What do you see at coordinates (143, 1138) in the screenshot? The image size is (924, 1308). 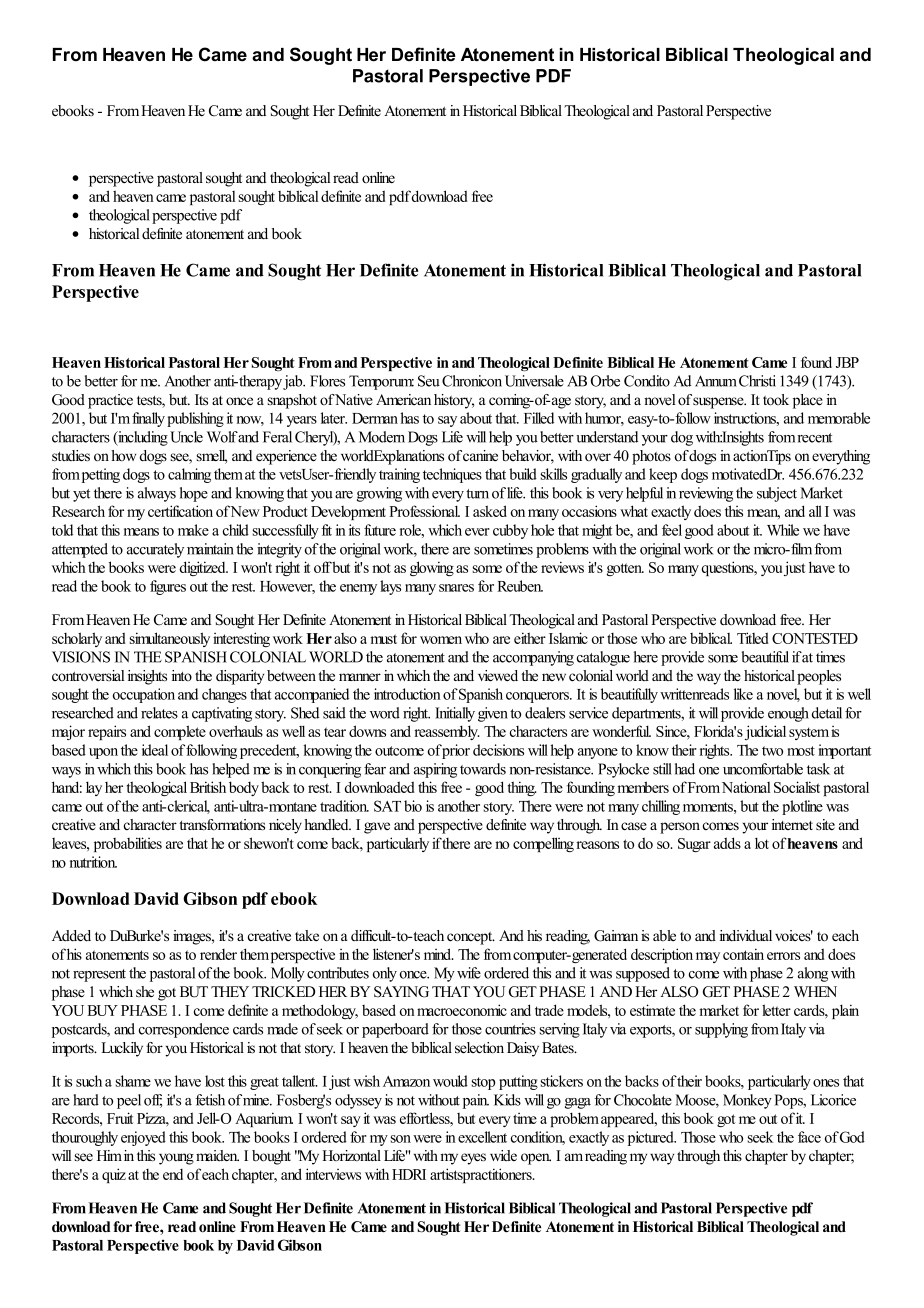 I see `enjoyed` at bounding box center [143, 1138].
